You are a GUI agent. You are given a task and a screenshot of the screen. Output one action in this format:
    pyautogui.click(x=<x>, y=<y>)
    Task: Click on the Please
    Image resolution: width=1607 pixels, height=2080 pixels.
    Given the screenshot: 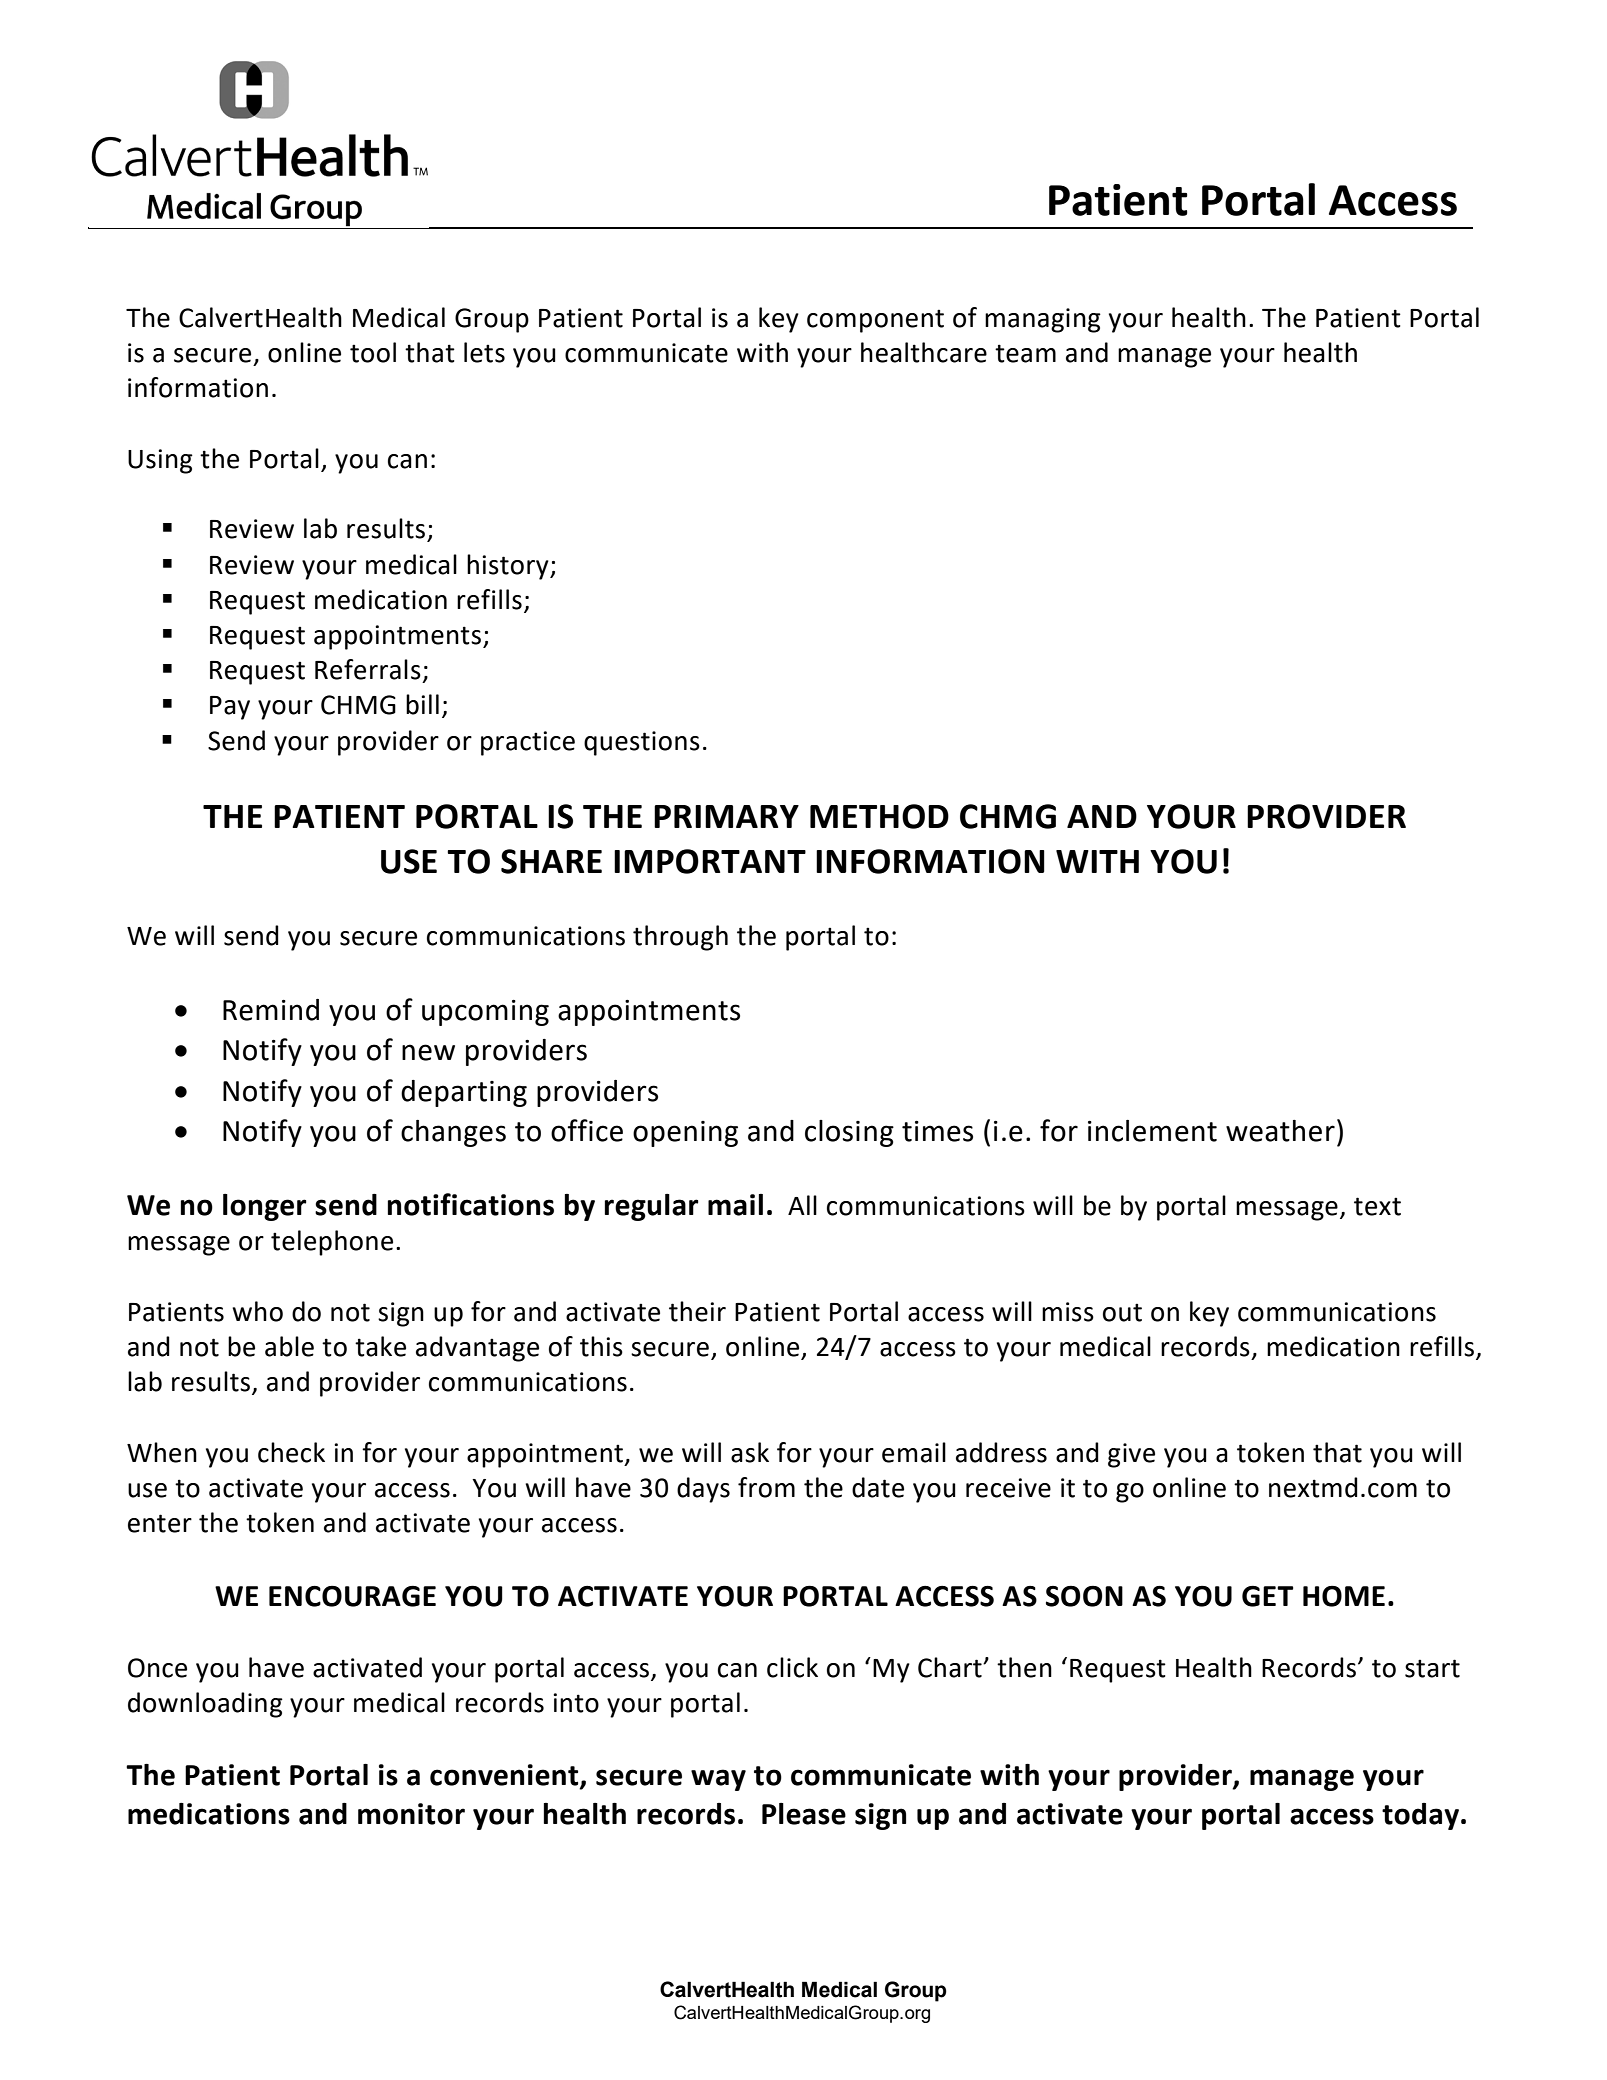 What is the action you would take?
    pyautogui.click(x=804, y=1814)
